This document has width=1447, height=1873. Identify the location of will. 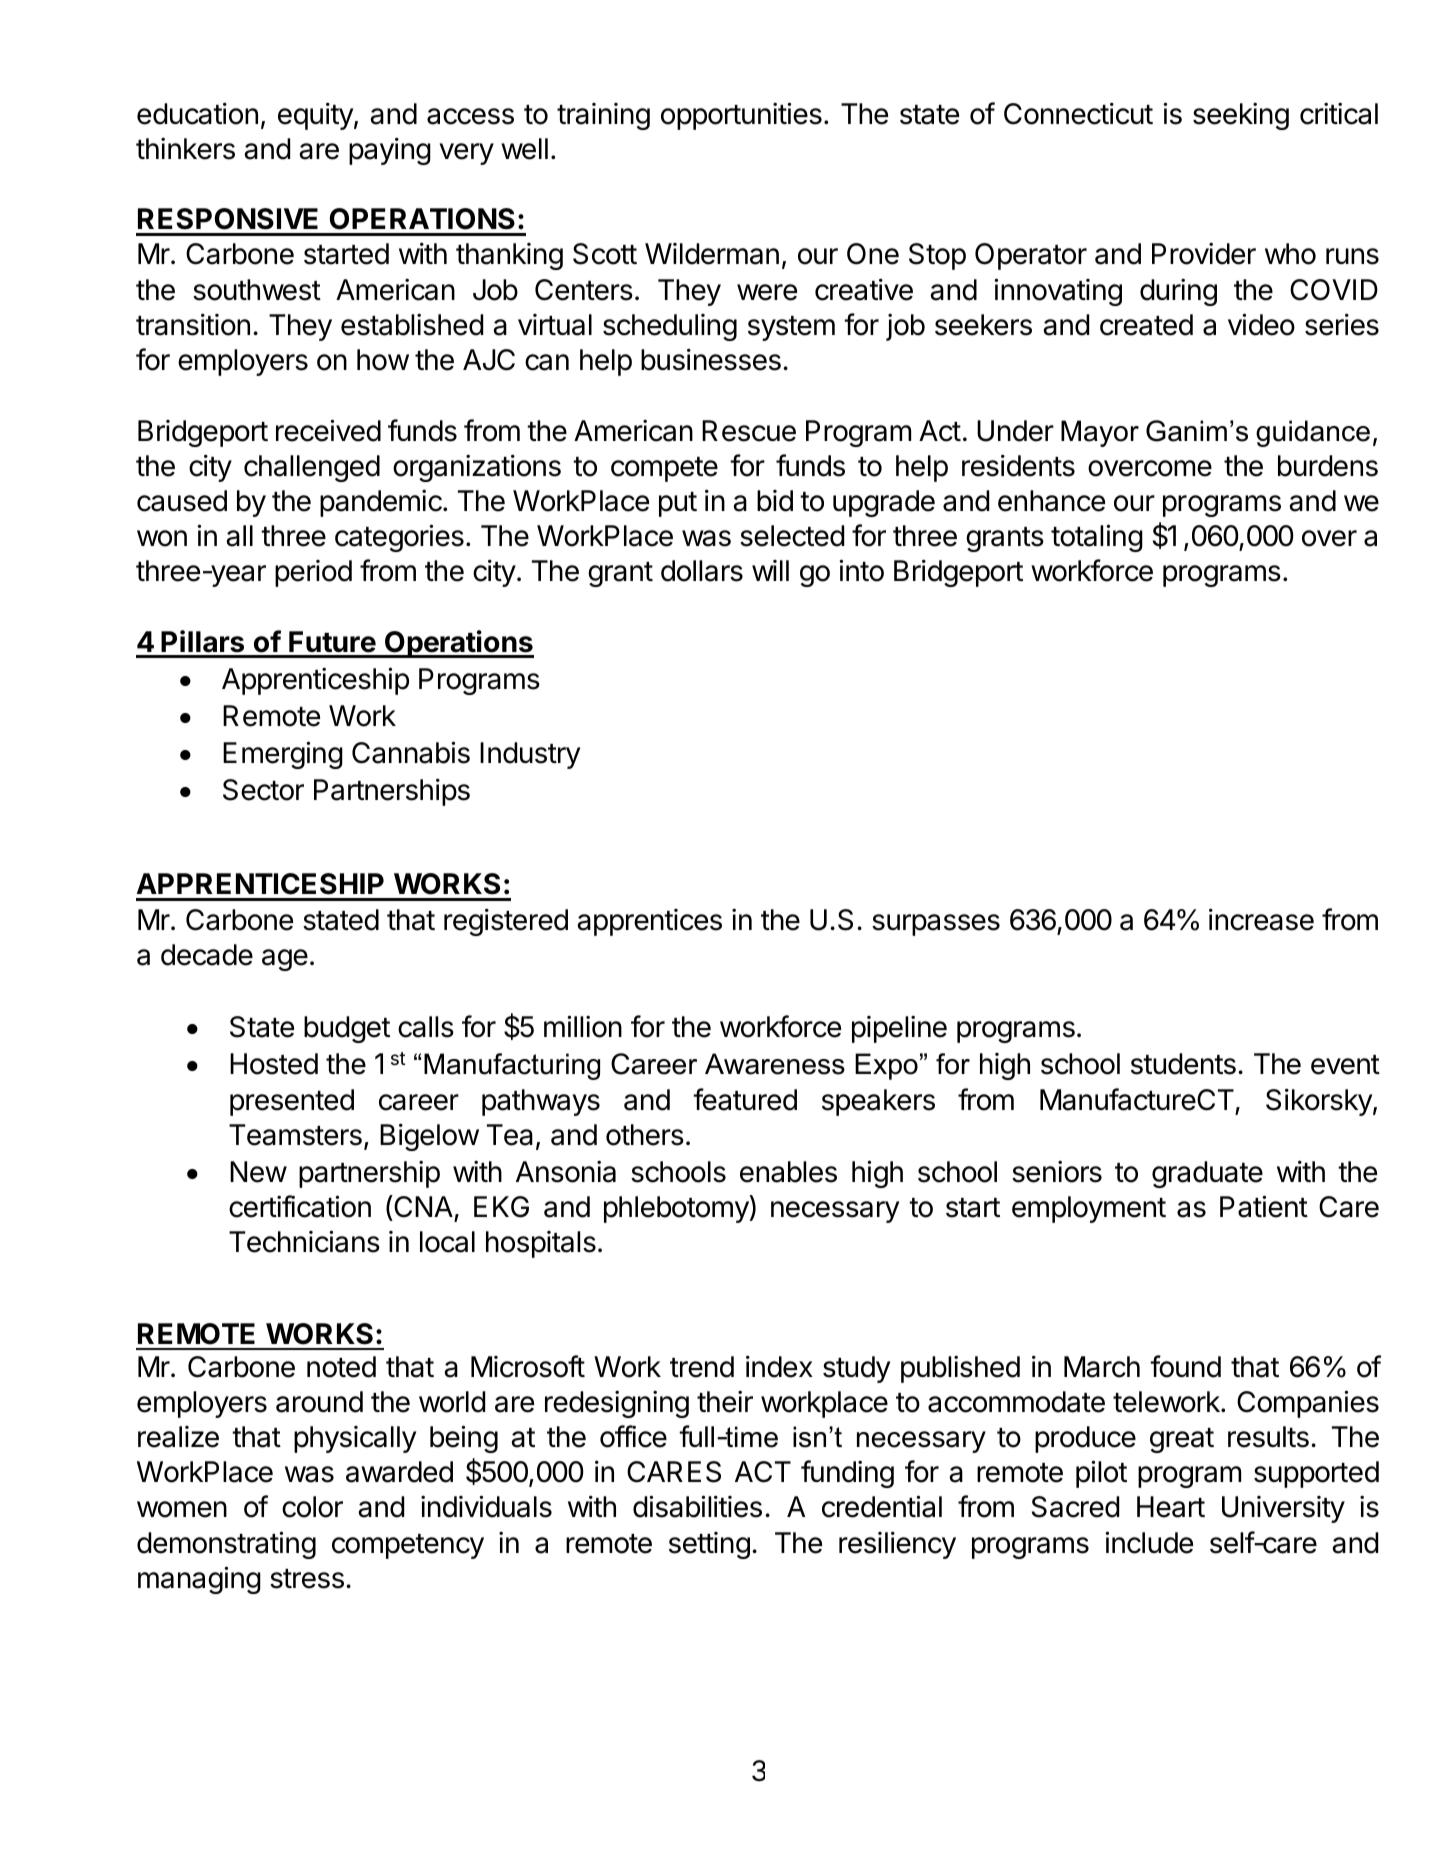
(770, 570).
